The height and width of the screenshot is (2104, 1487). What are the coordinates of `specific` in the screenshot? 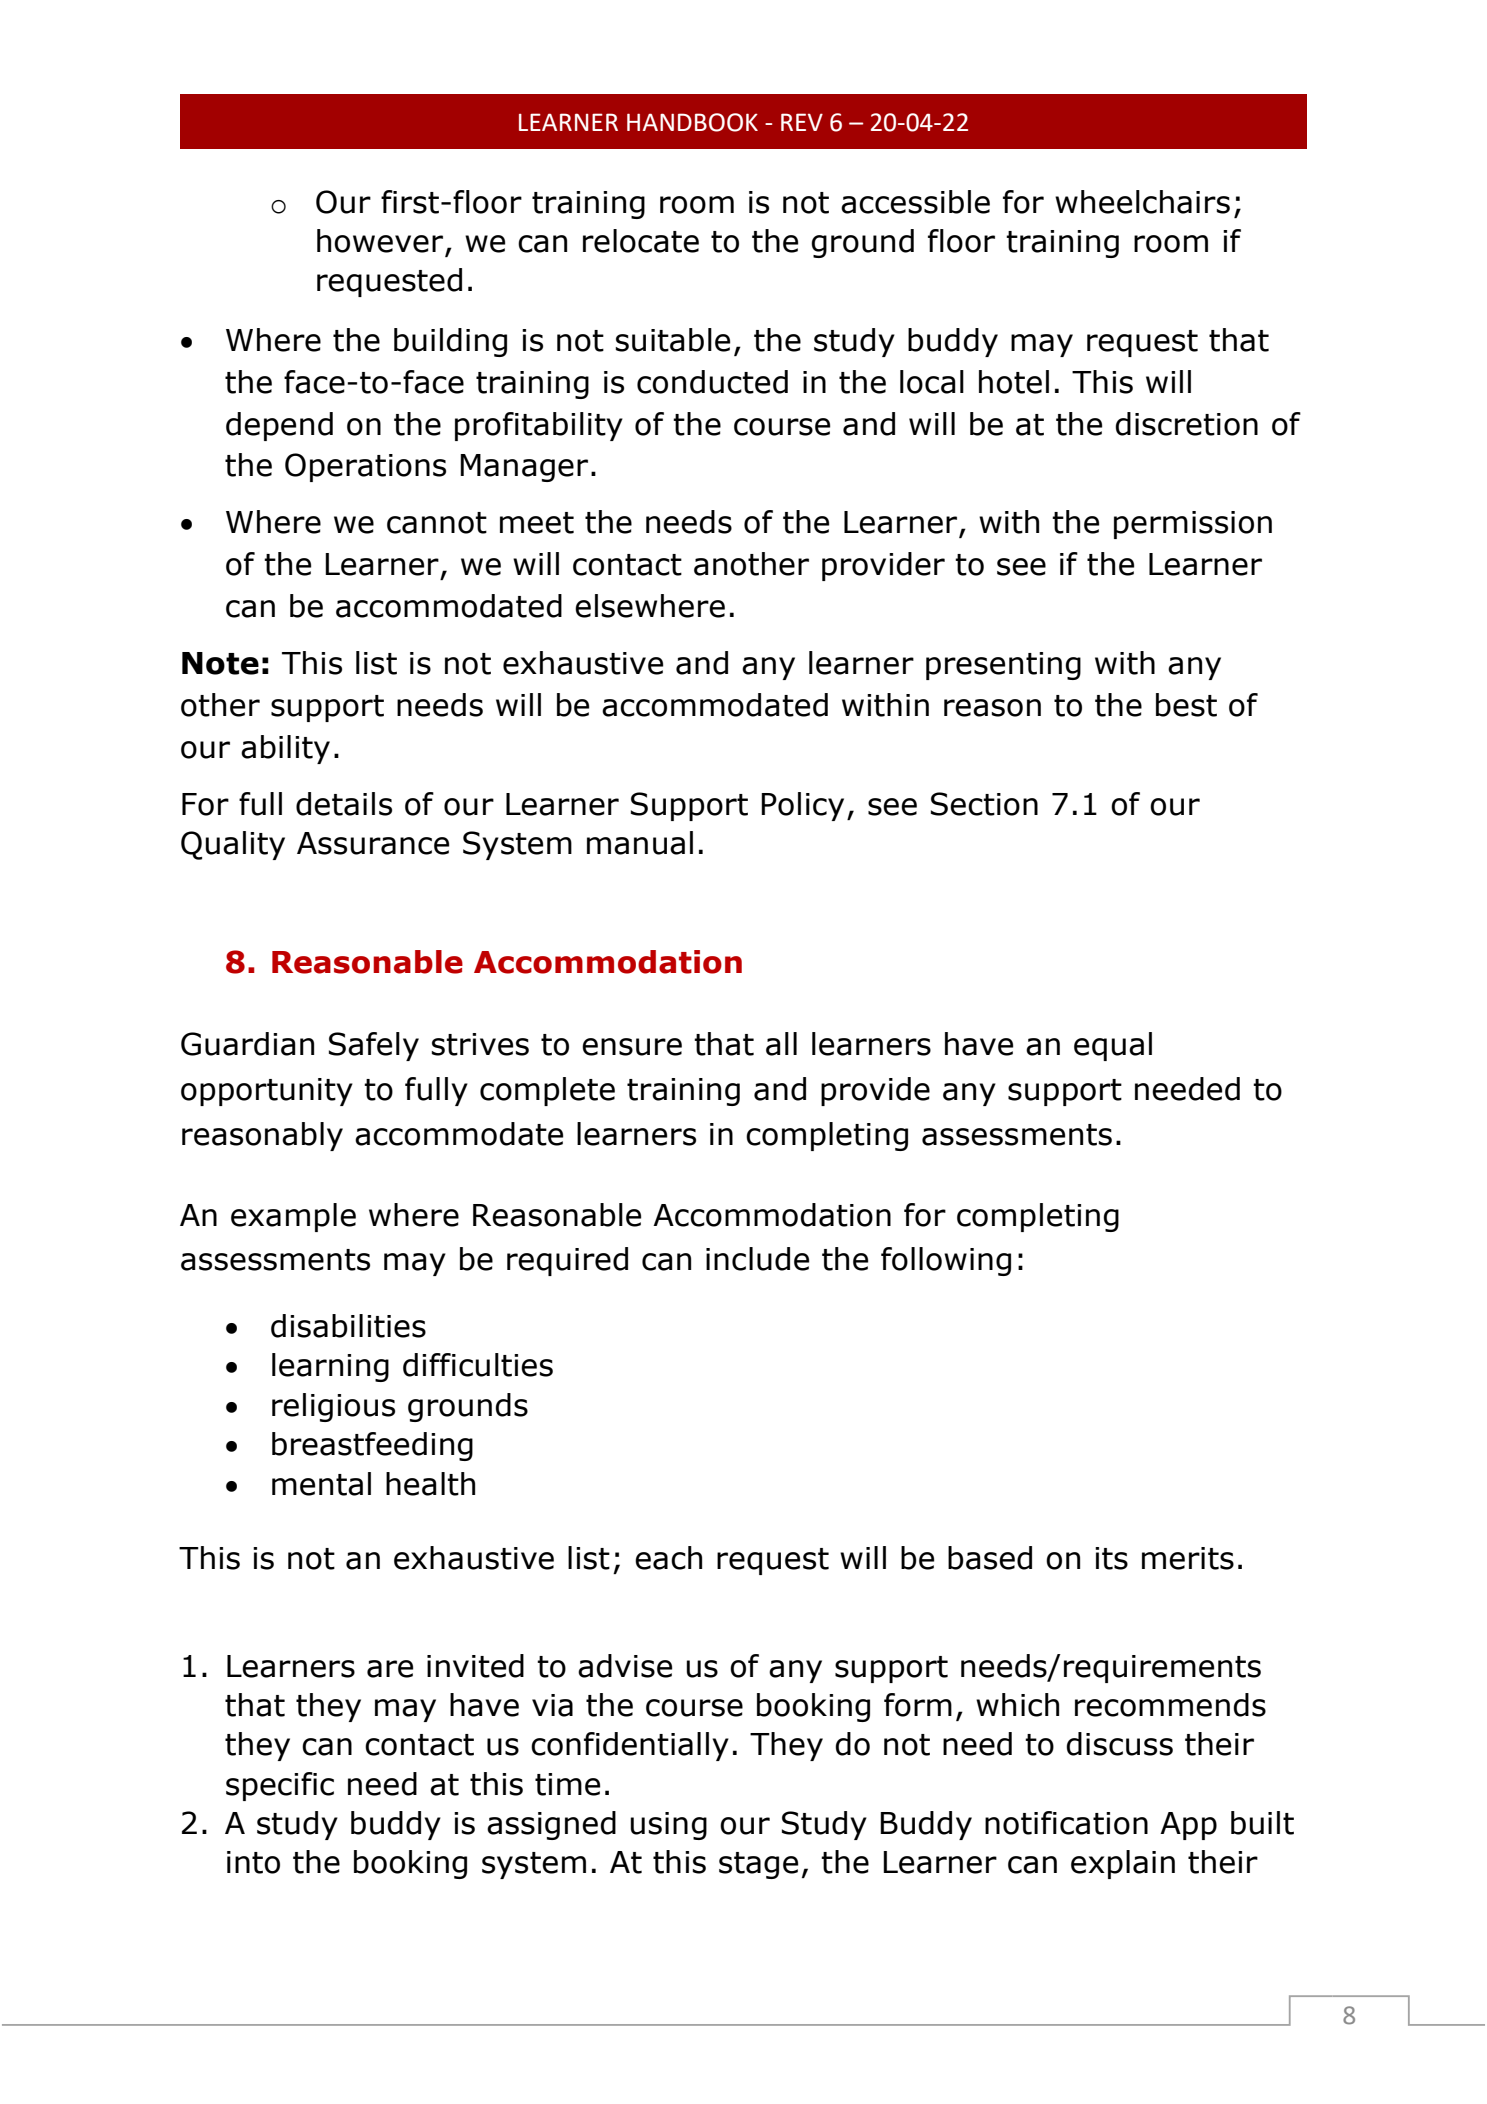 It's located at (280, 1786).
